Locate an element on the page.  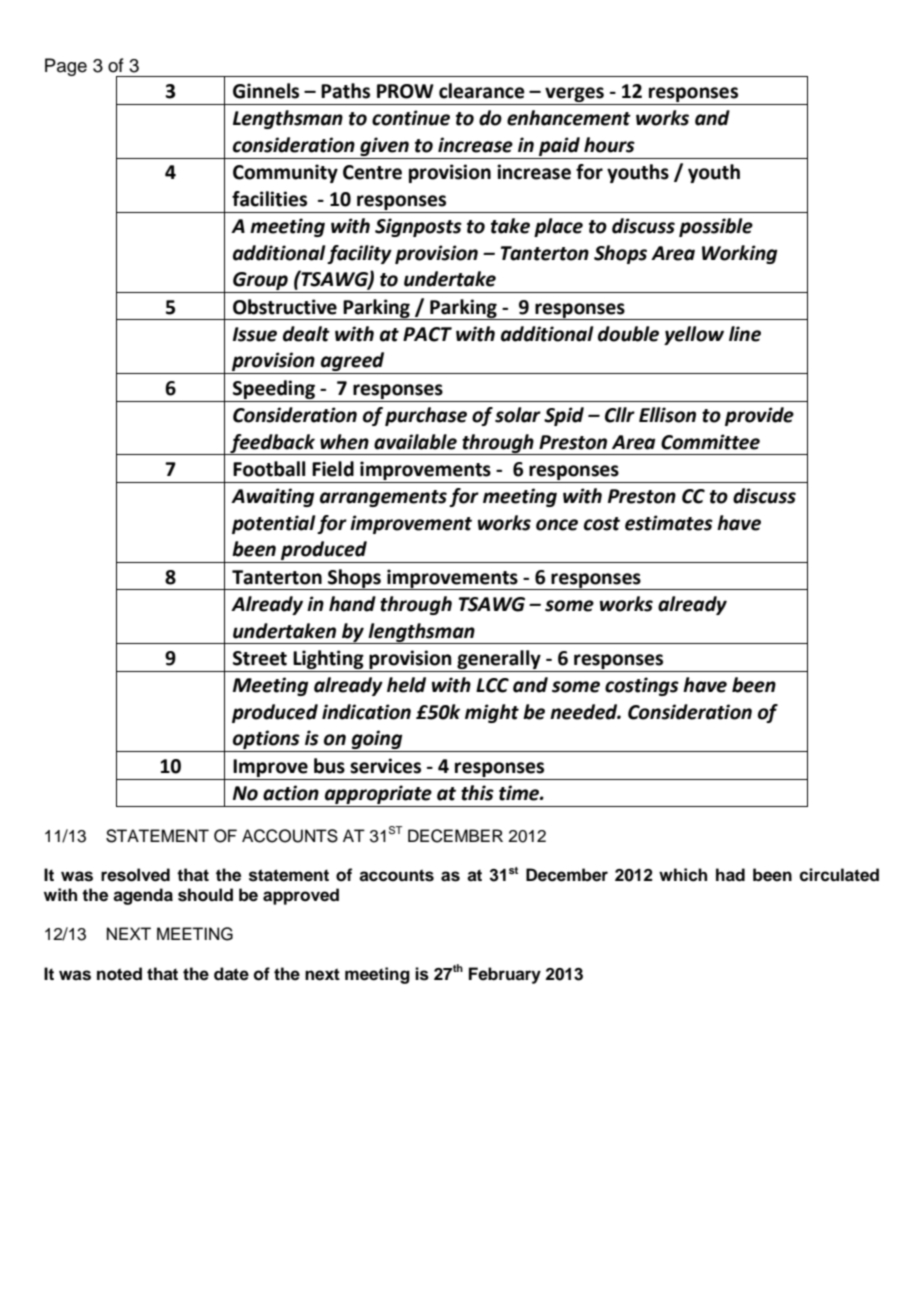
estimates is located at coordinates (669, 523).
